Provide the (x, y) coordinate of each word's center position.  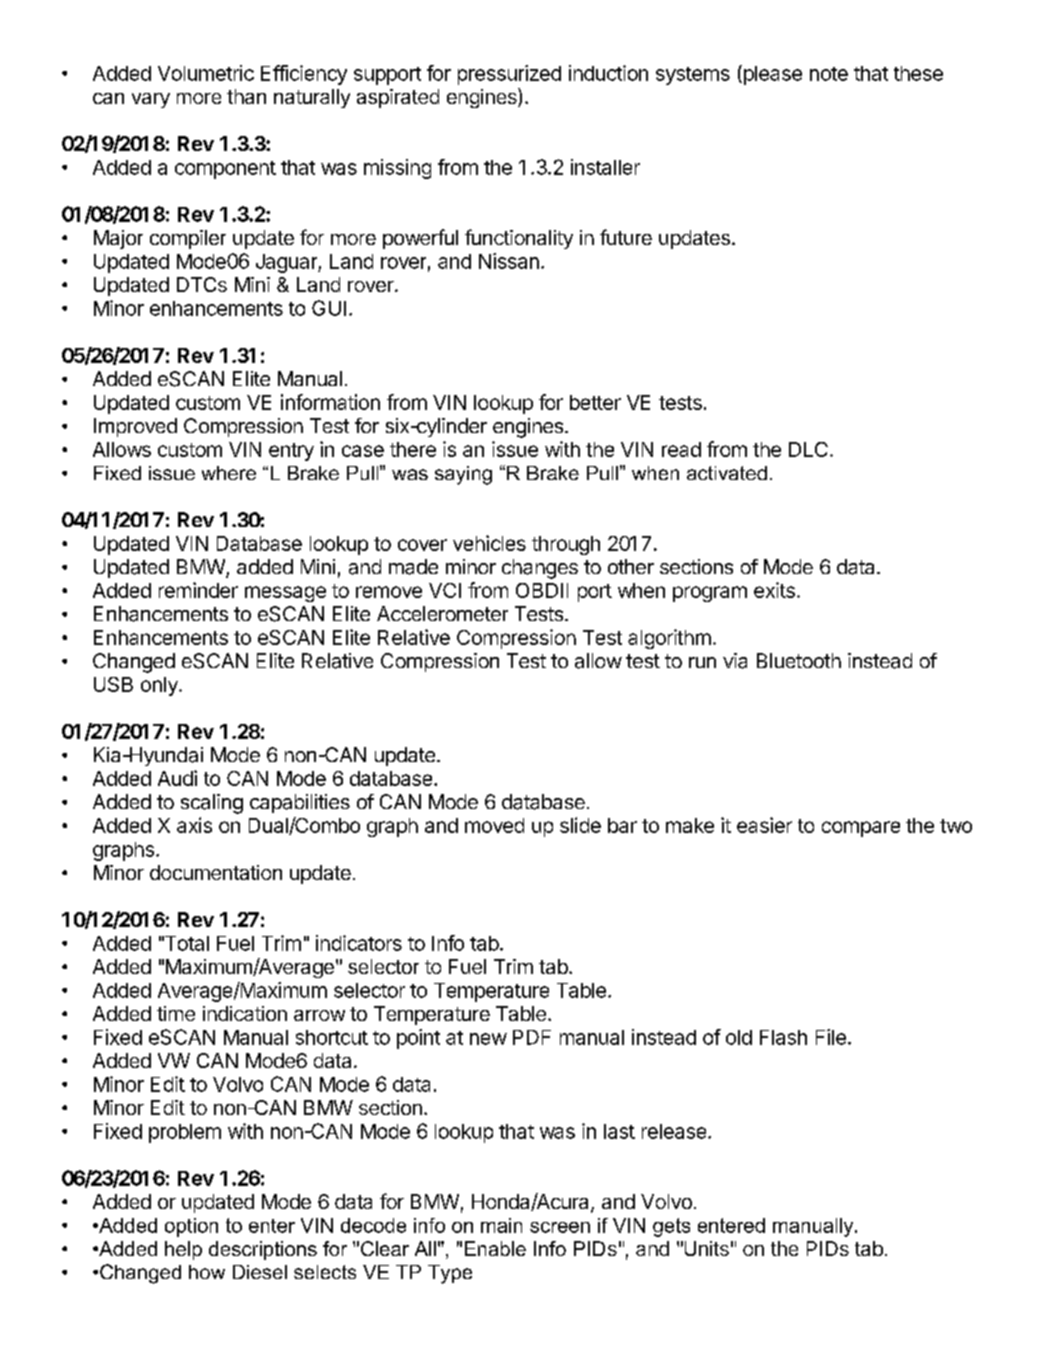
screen (560, 1227)
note (829, 74)
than (246, 96)
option (191, 1227)
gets (671, 1227)
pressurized (509, 75)
